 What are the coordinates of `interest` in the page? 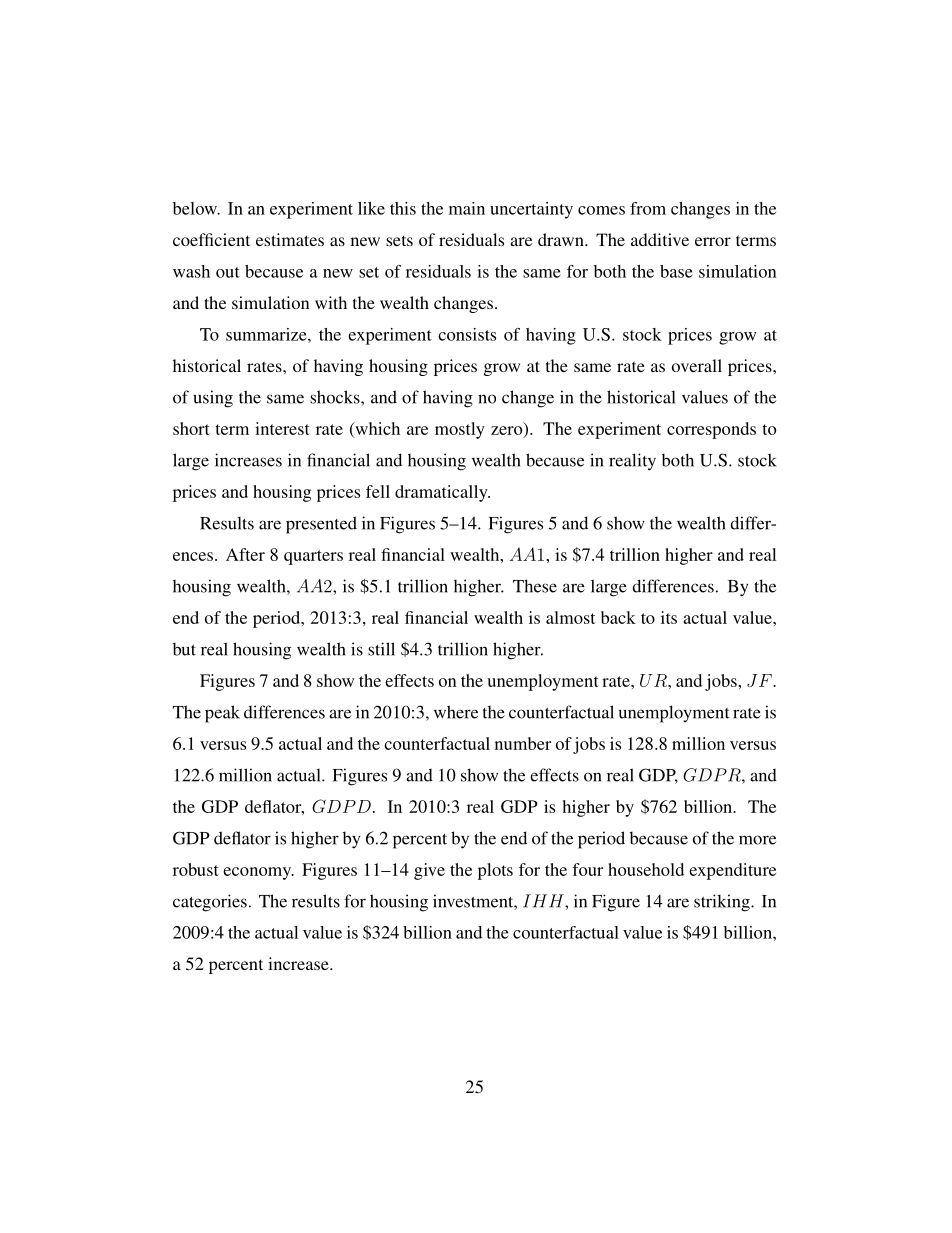 It's located at (282, 428).
